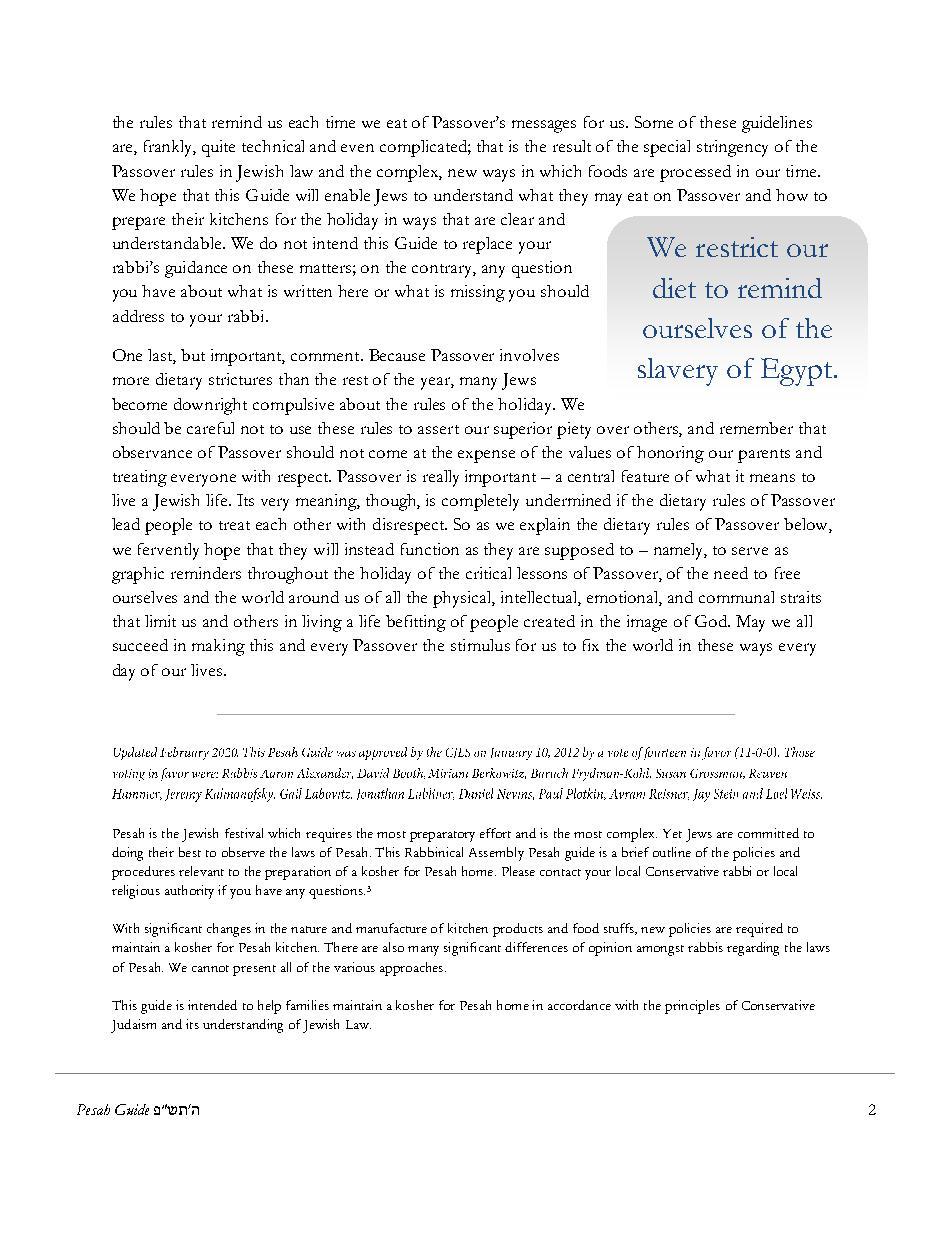 The height and width of the screenshot is (1233, 952). Describe the element at coordinates (210, 968) in the screenshot. I see `cannot` at that location.
